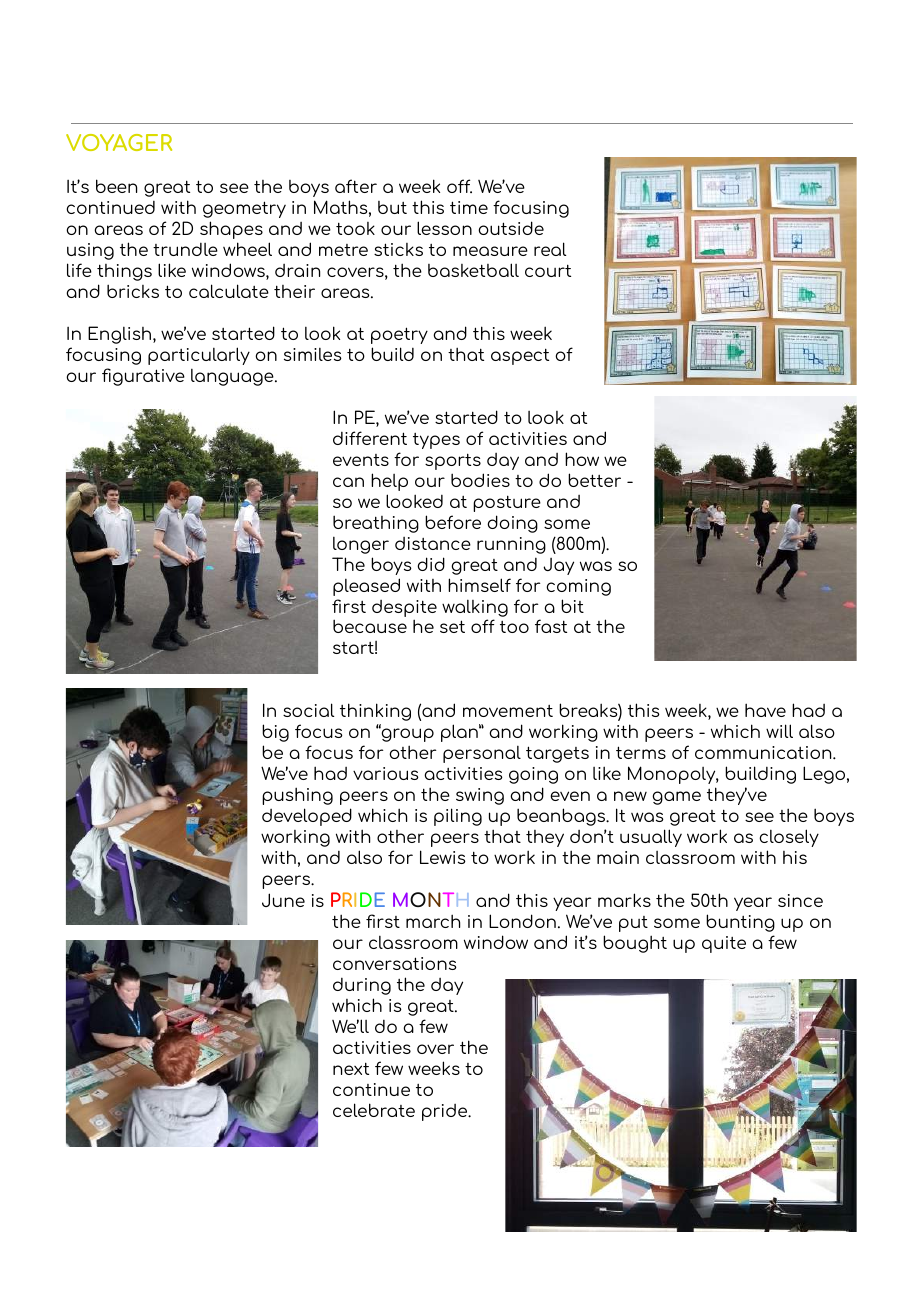 The width and height of the screenshot is (924, 1307). Describe the element at coordinates (116, 186) in the screenshot. I see `been` at that location.
